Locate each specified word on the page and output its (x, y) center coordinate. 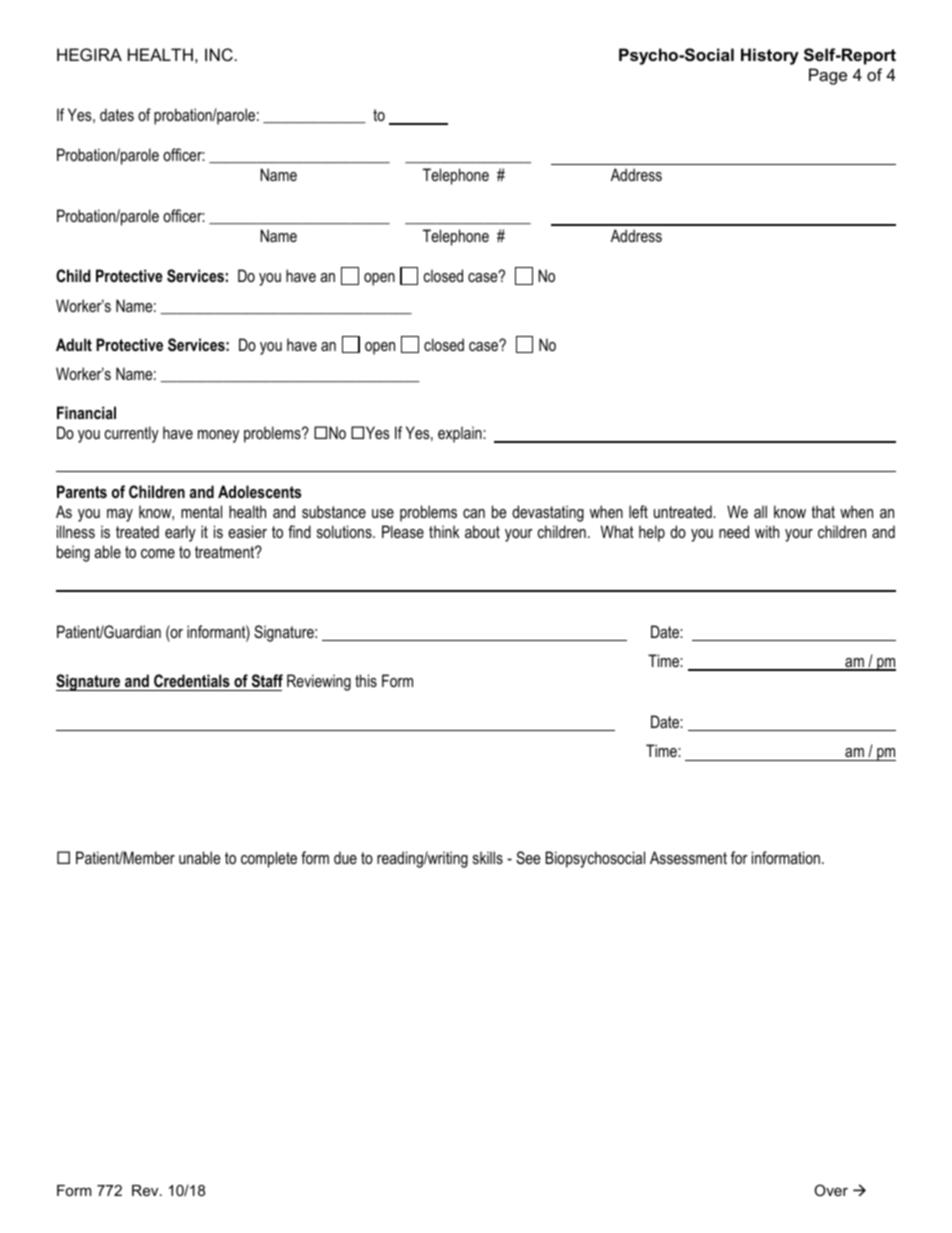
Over (831, 1190)
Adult (74, 344)
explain (461, 434)
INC (219, 54)
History (770, 56)
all (760, 511)
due (345, 857)
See (528, 858)
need (734, 531)
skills (488, 857)
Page (828, 76)
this (366, 680)
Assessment (688, 857)
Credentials (192, 680)
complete (269, 859)
